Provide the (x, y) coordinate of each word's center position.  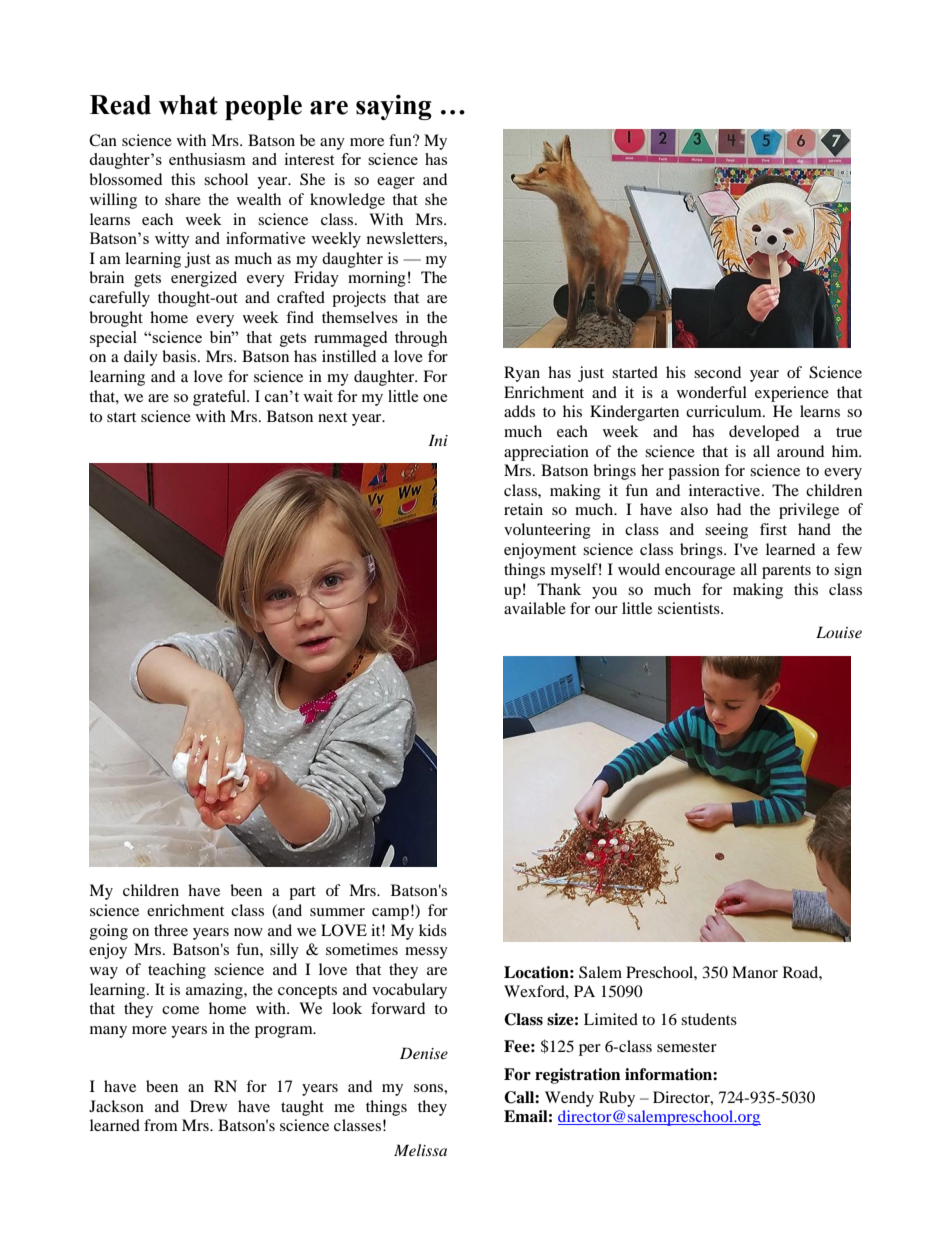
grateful (220, 398)
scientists (690, 608)
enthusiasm (207, 159)
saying (394, 107)
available (535, 608)
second (717, 372)
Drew (208, 1106)
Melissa (420, 1150)
